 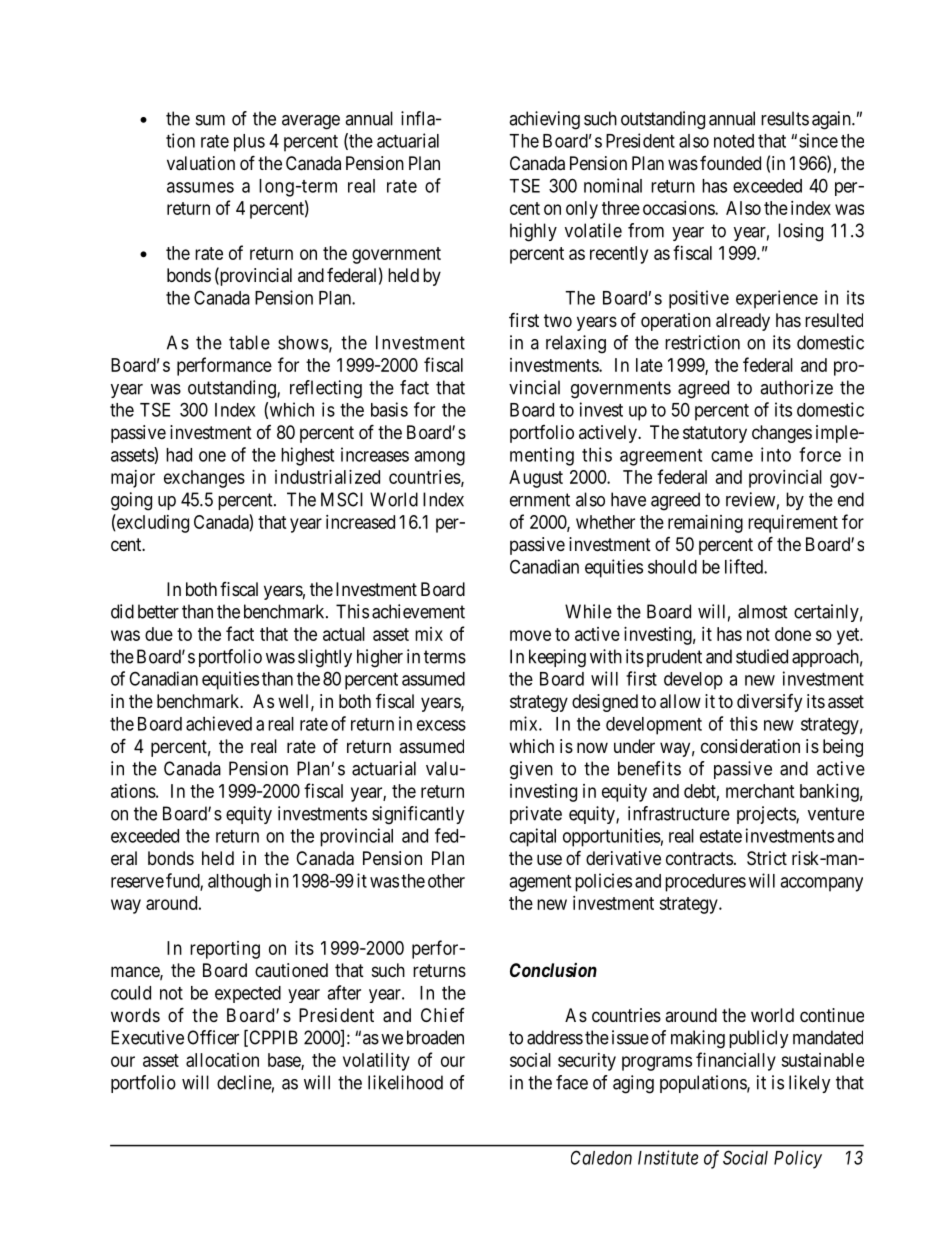 What do you see at coordinates (821, 884) in the screenshot?
I see `accompany` at bounding box center [821, 884].
